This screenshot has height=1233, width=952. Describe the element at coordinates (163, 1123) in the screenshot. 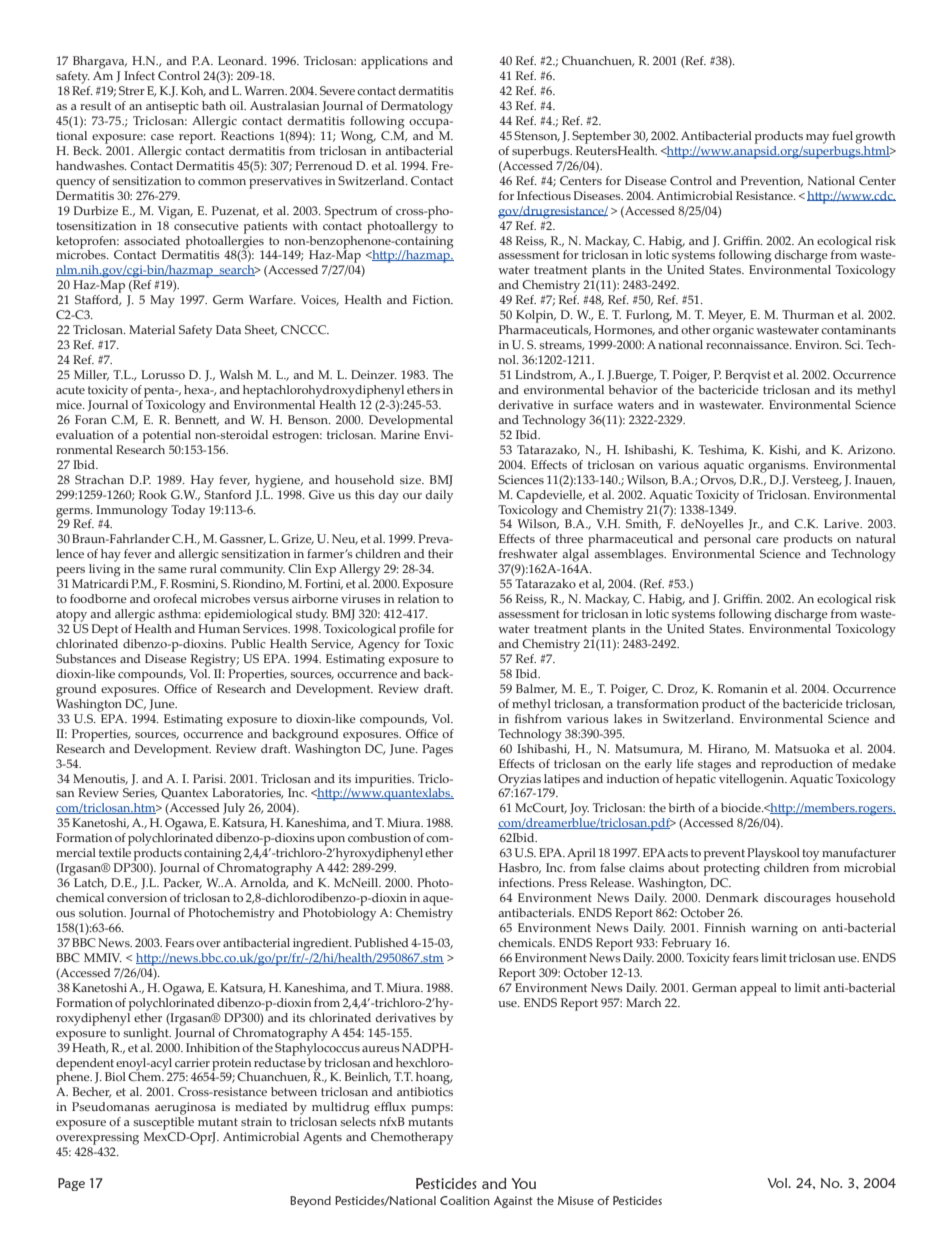

I see `susceptible` at that location.
